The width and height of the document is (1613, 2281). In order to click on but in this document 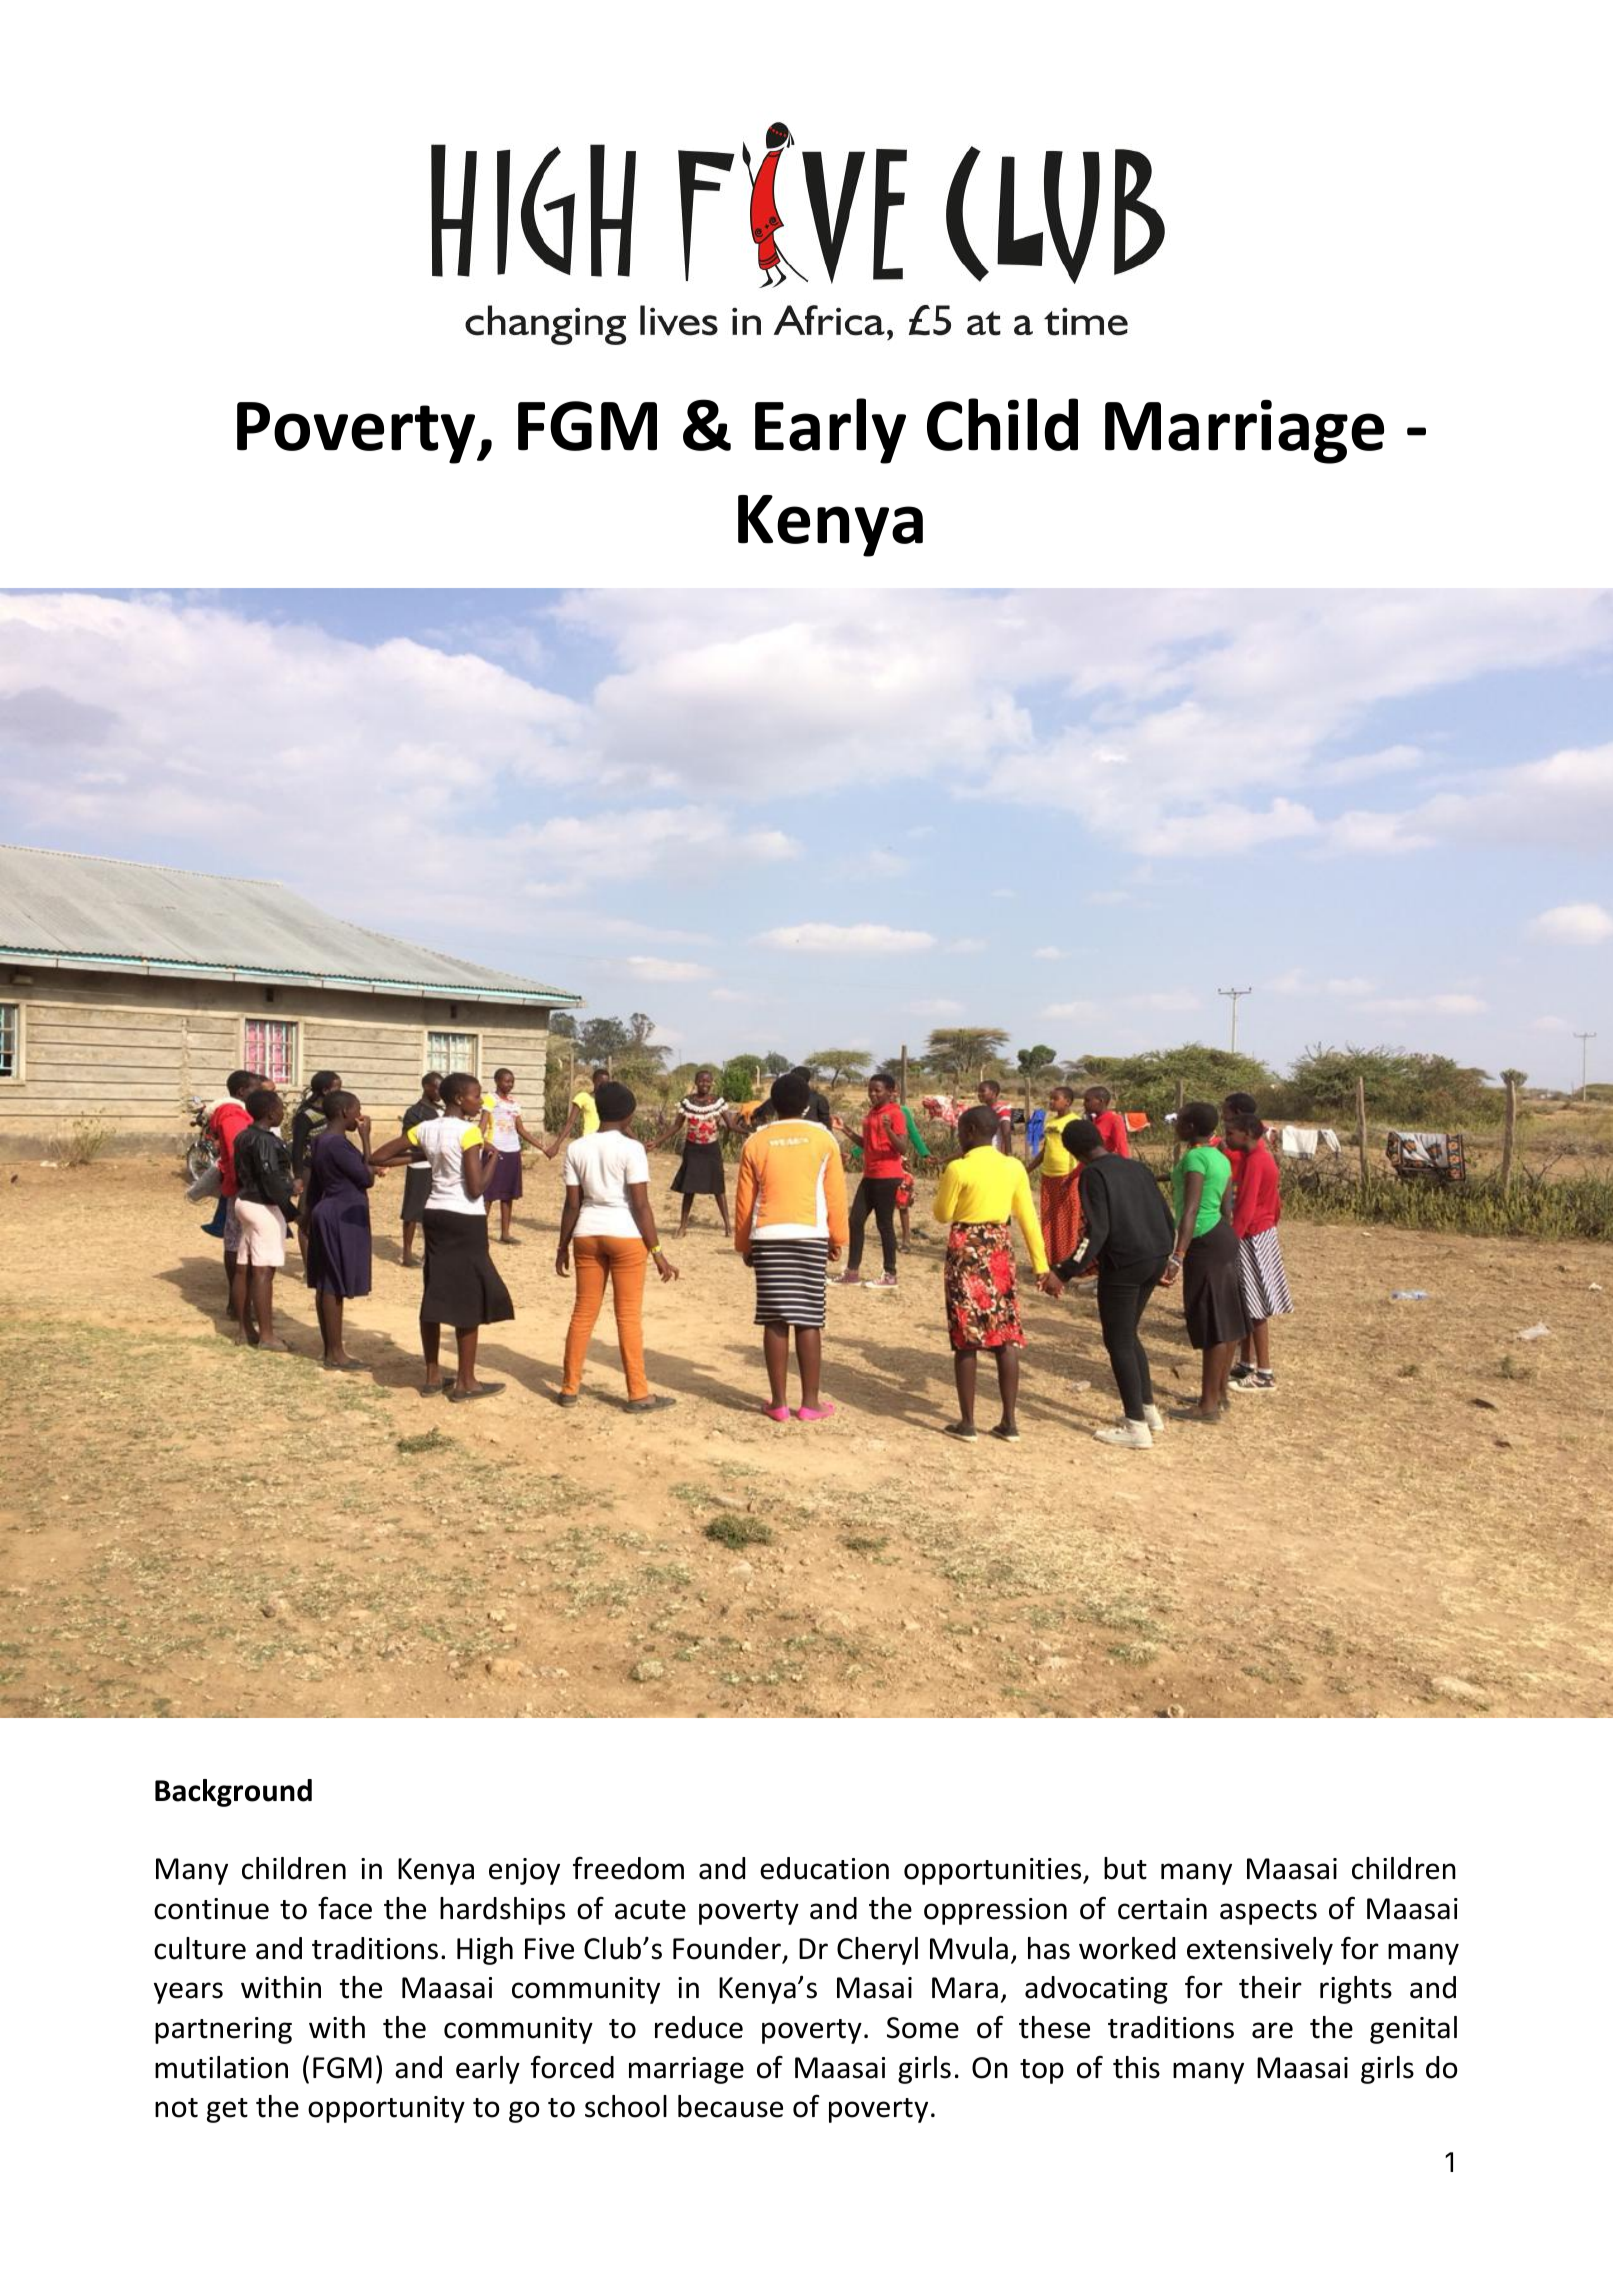, I will do `click(1125, 1868)`.
